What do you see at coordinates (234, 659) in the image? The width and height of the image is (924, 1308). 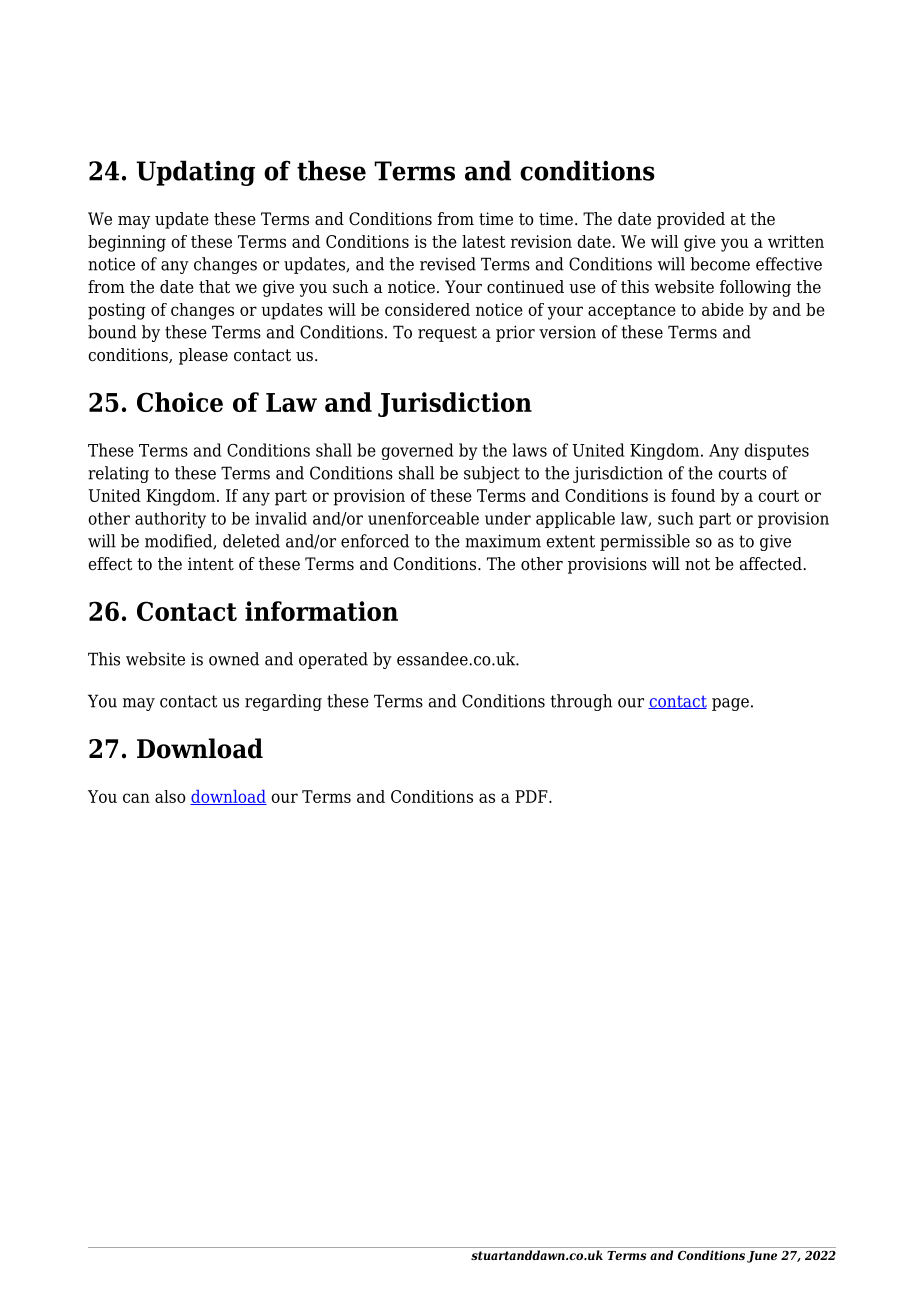 I see `owned` at bounding box center [234, 659].
